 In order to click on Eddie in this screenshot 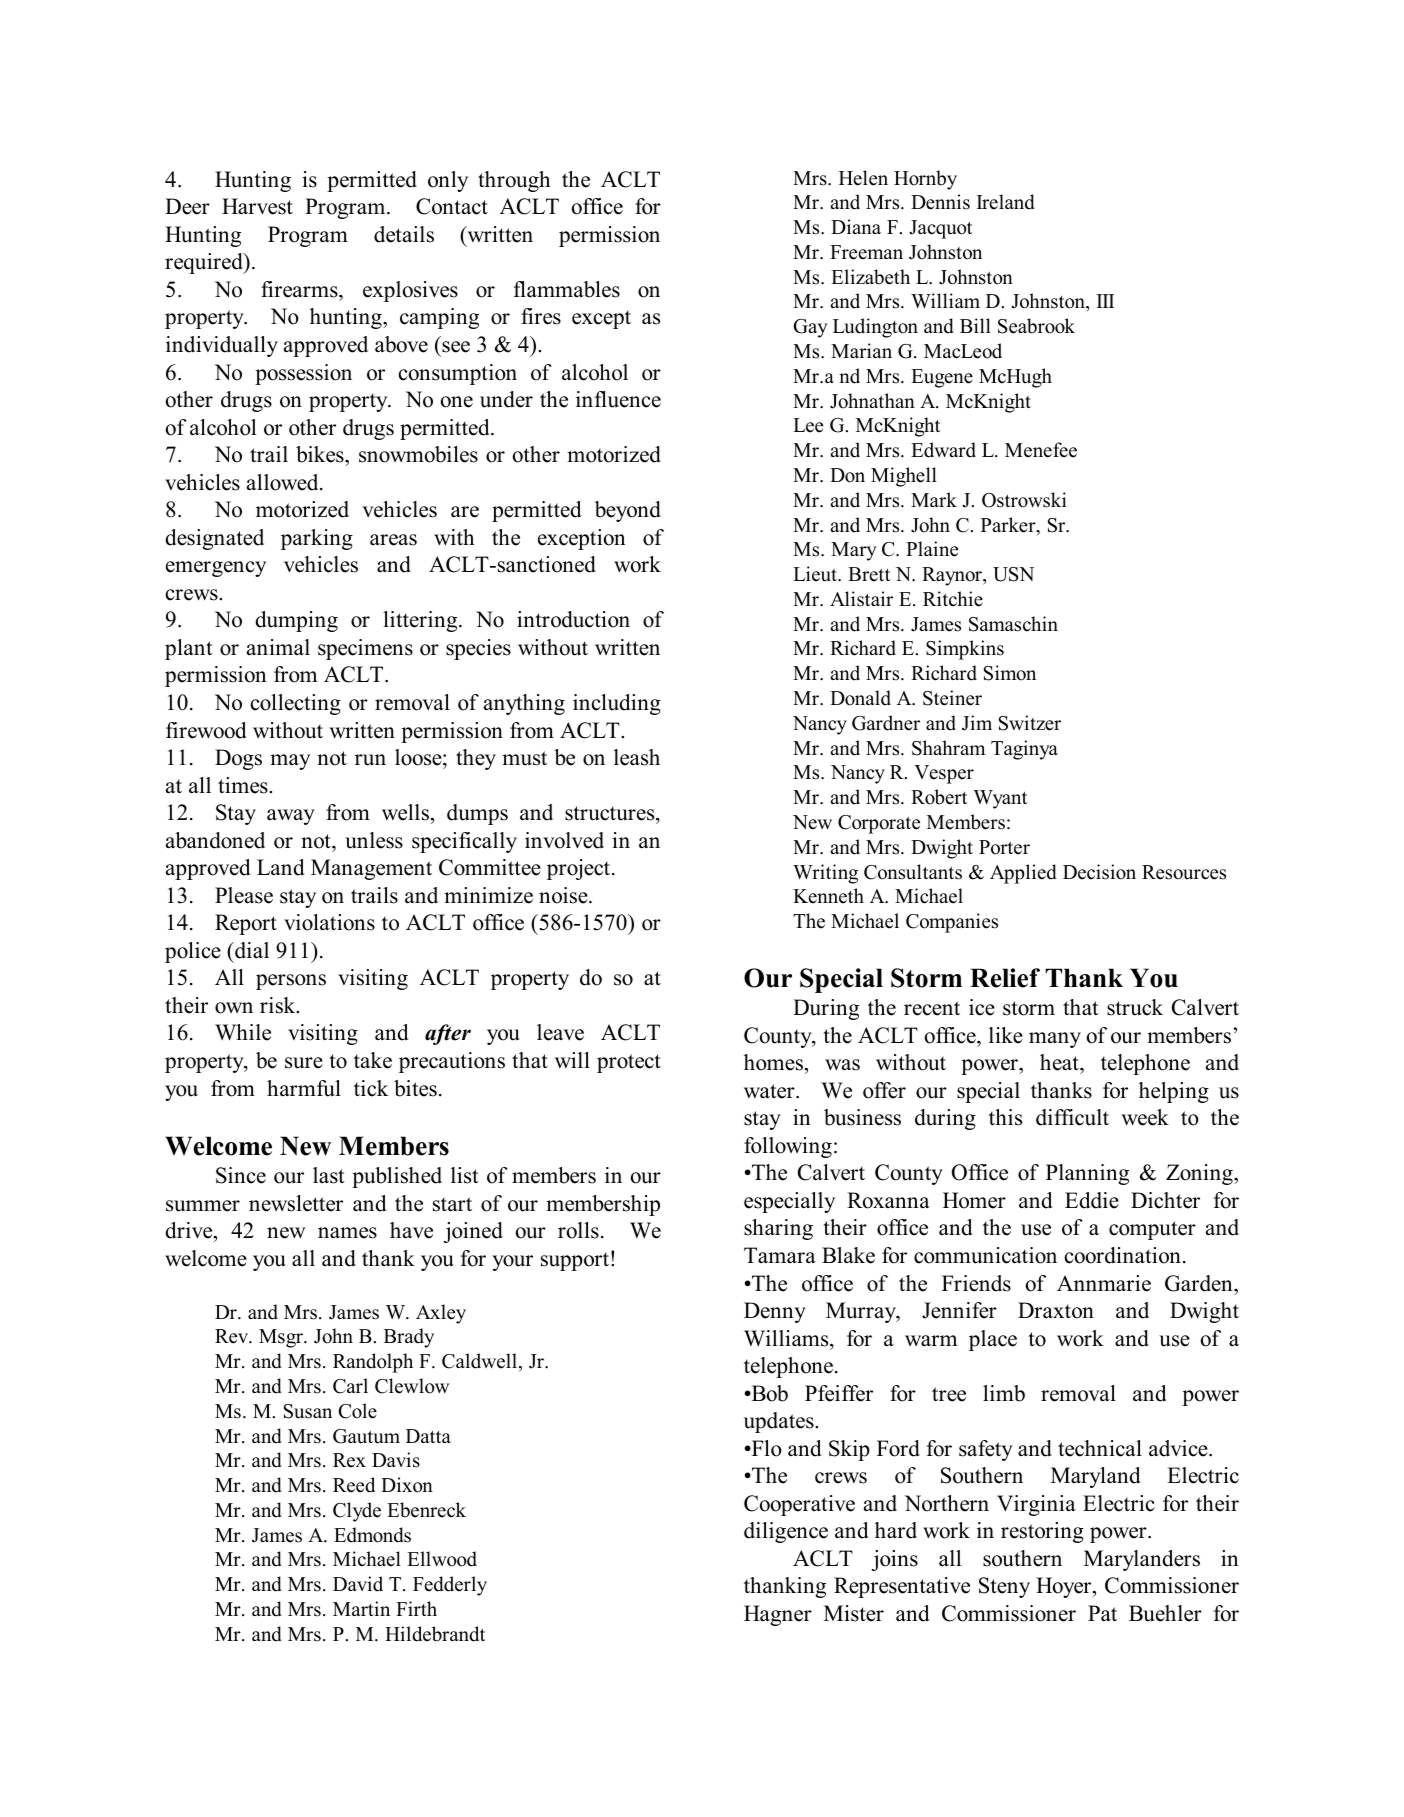, I will do `click(1092, 1200)`.
